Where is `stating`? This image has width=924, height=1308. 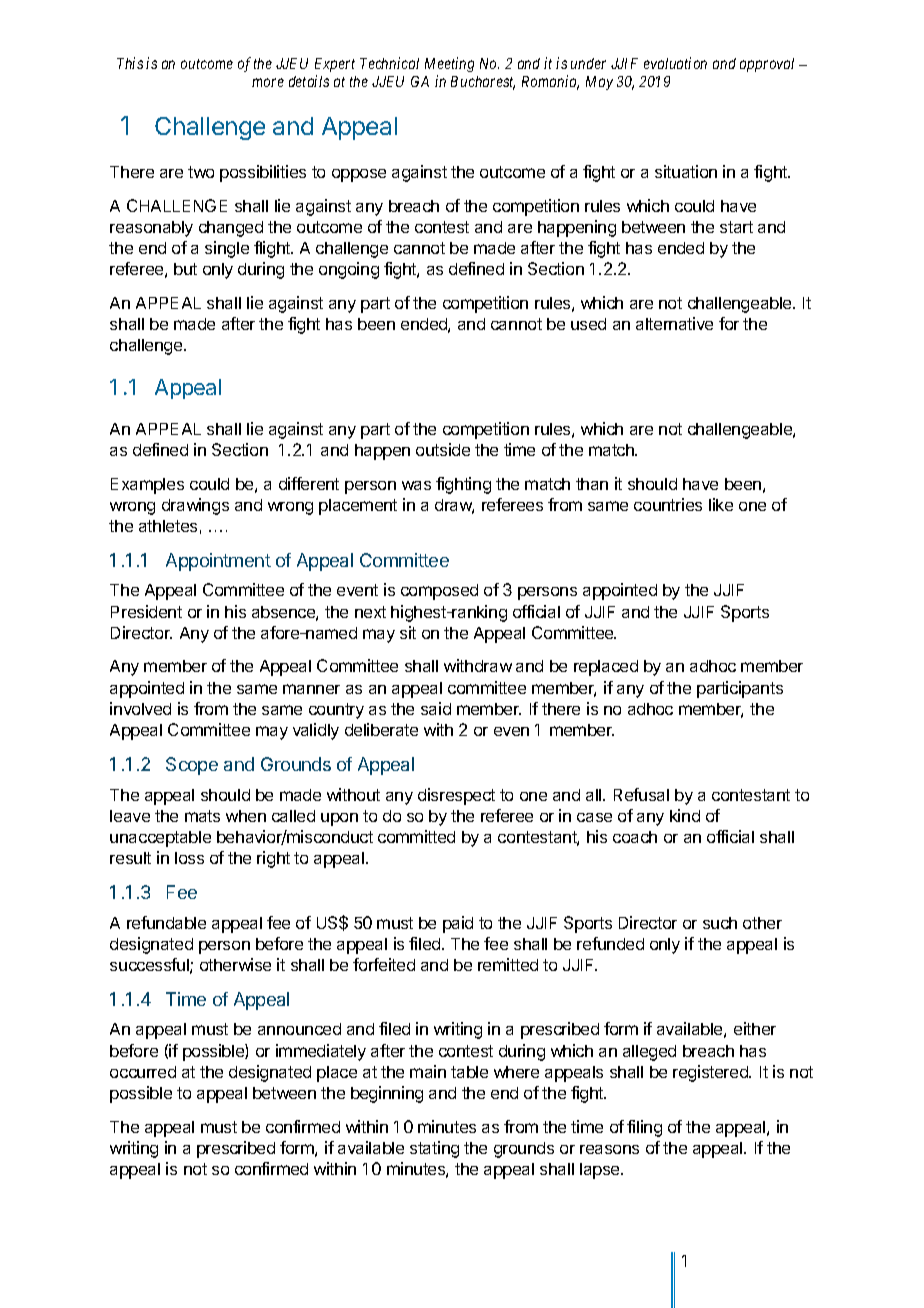 stating is located at coordinates (434, 1149).
